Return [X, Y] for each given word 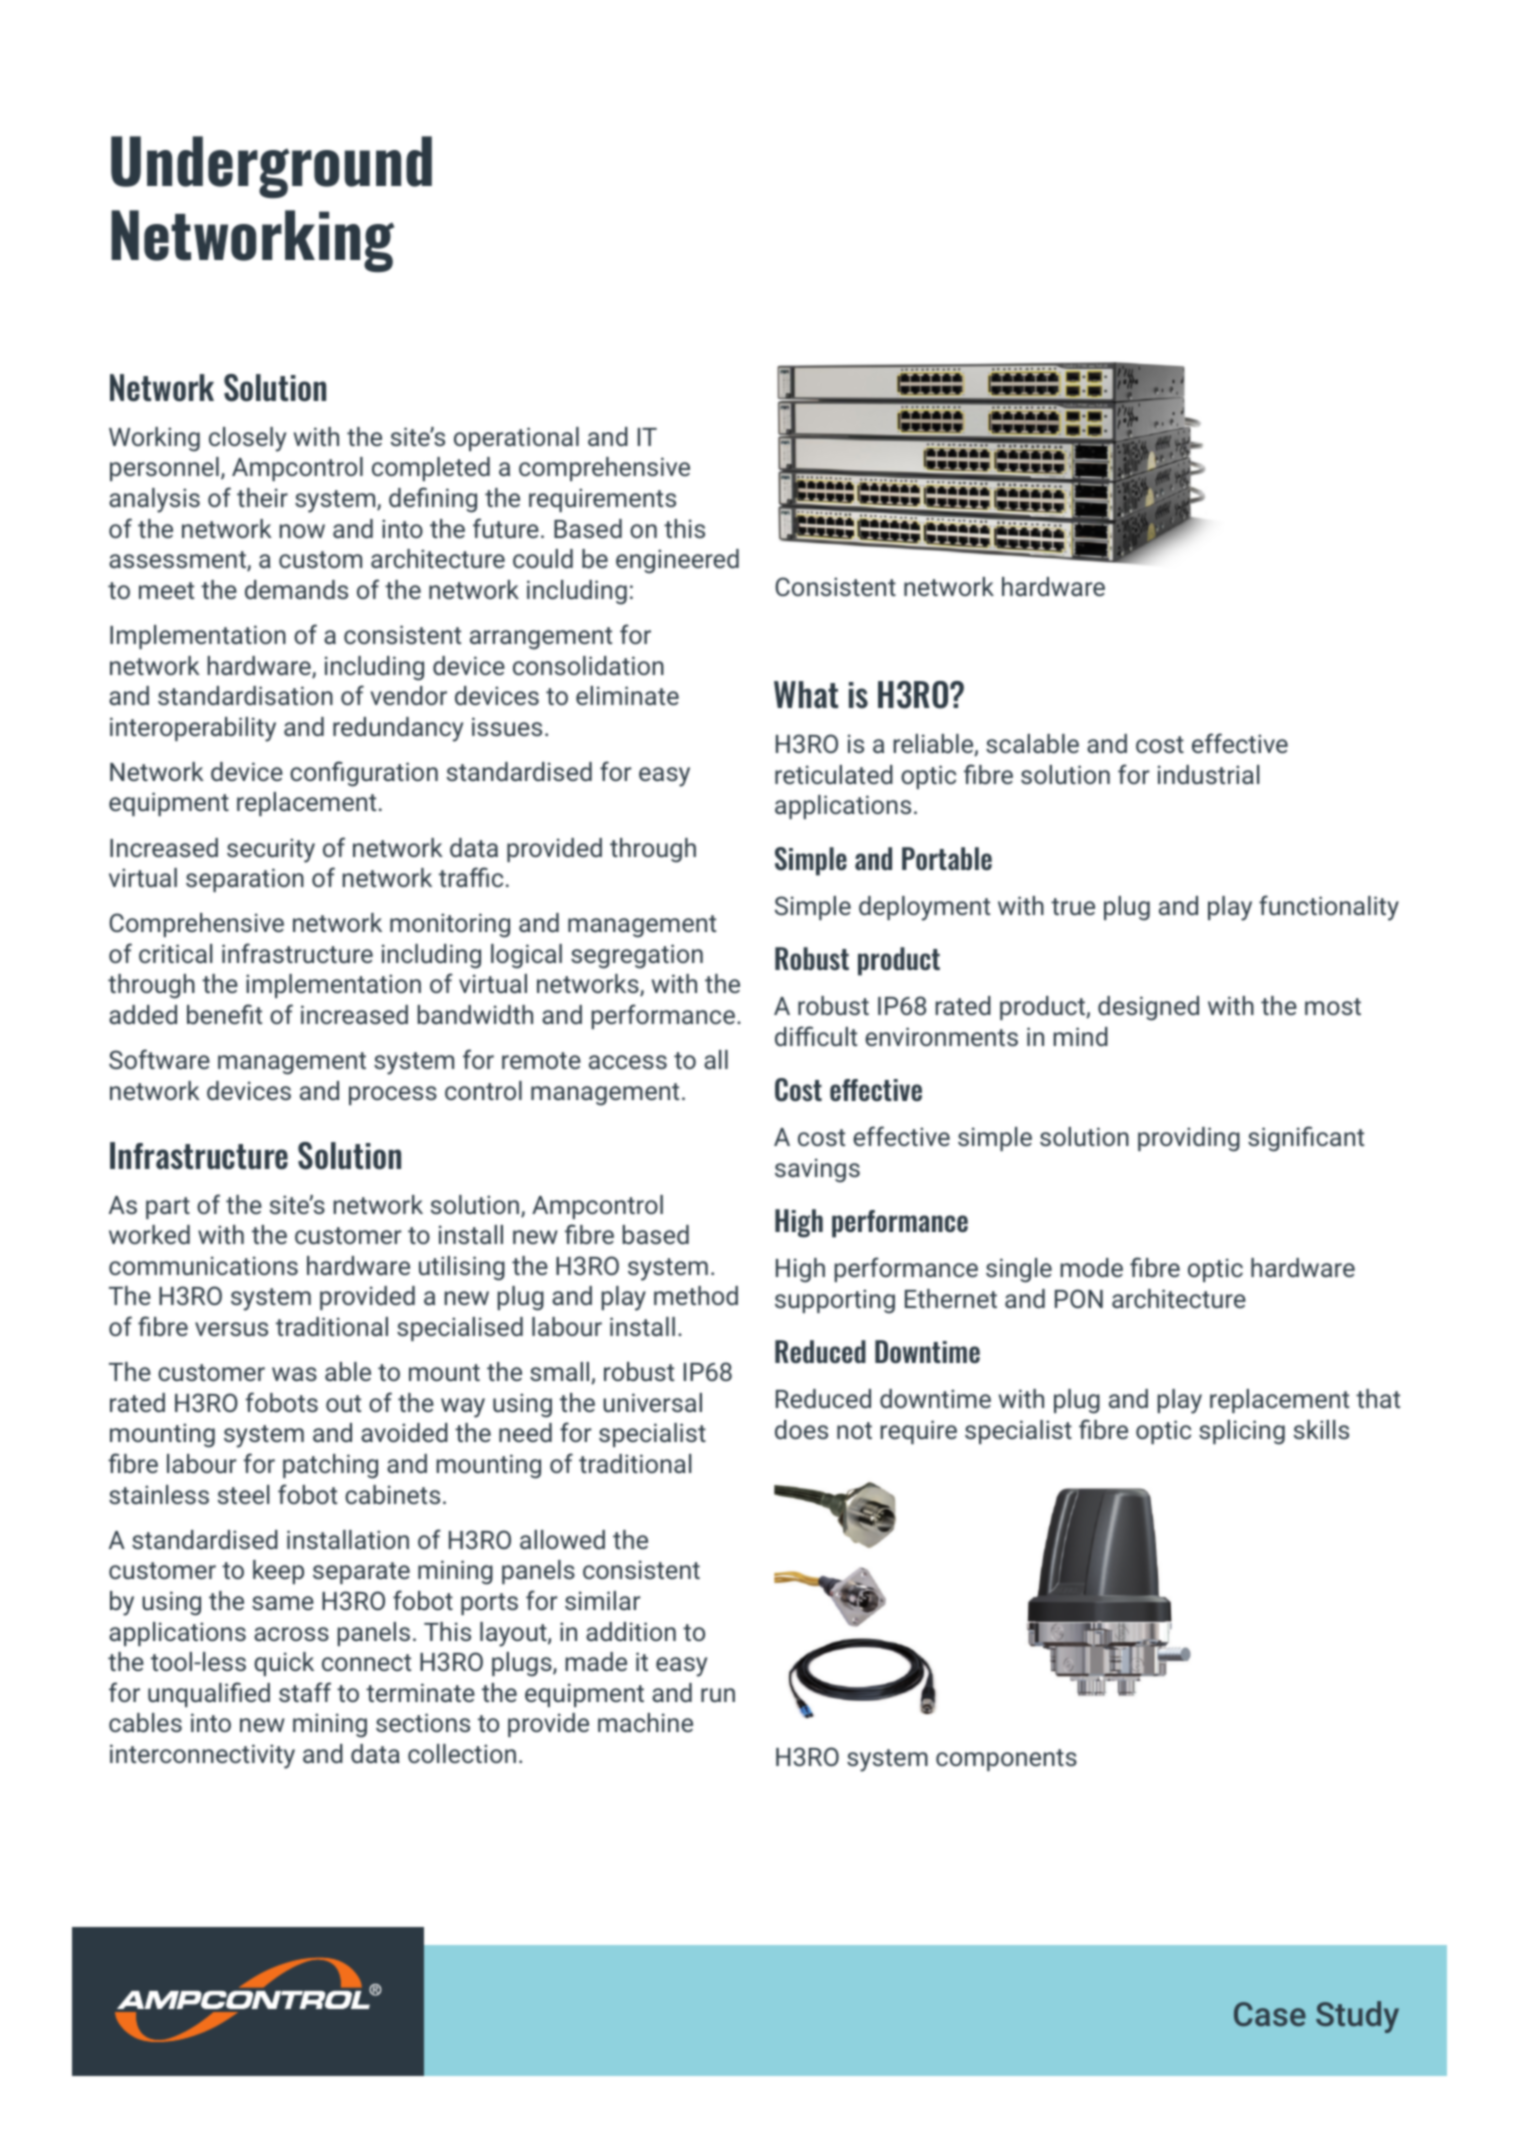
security [271, 850]
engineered [677, 561]
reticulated [834, 774]
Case [1270, 2014]
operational [516, 439]
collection [462, 1753]
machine [645, 1722]
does [801, 1429]
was [294, 1374]
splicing [1242, 1432]
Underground [271, 167]
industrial [1209, 774]
